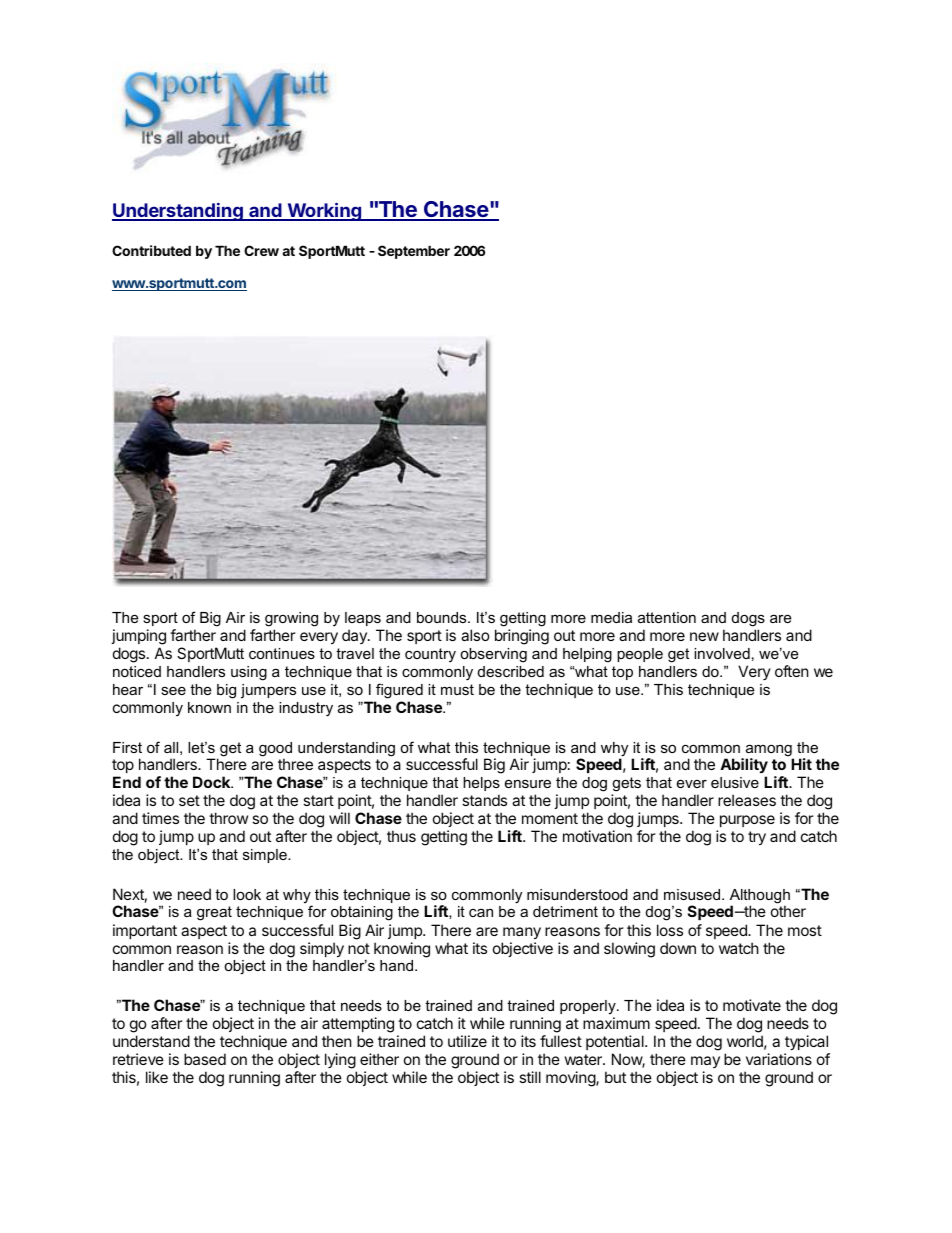 This document has height=1233, width=952. I want to click on September, so click(414, 252).
